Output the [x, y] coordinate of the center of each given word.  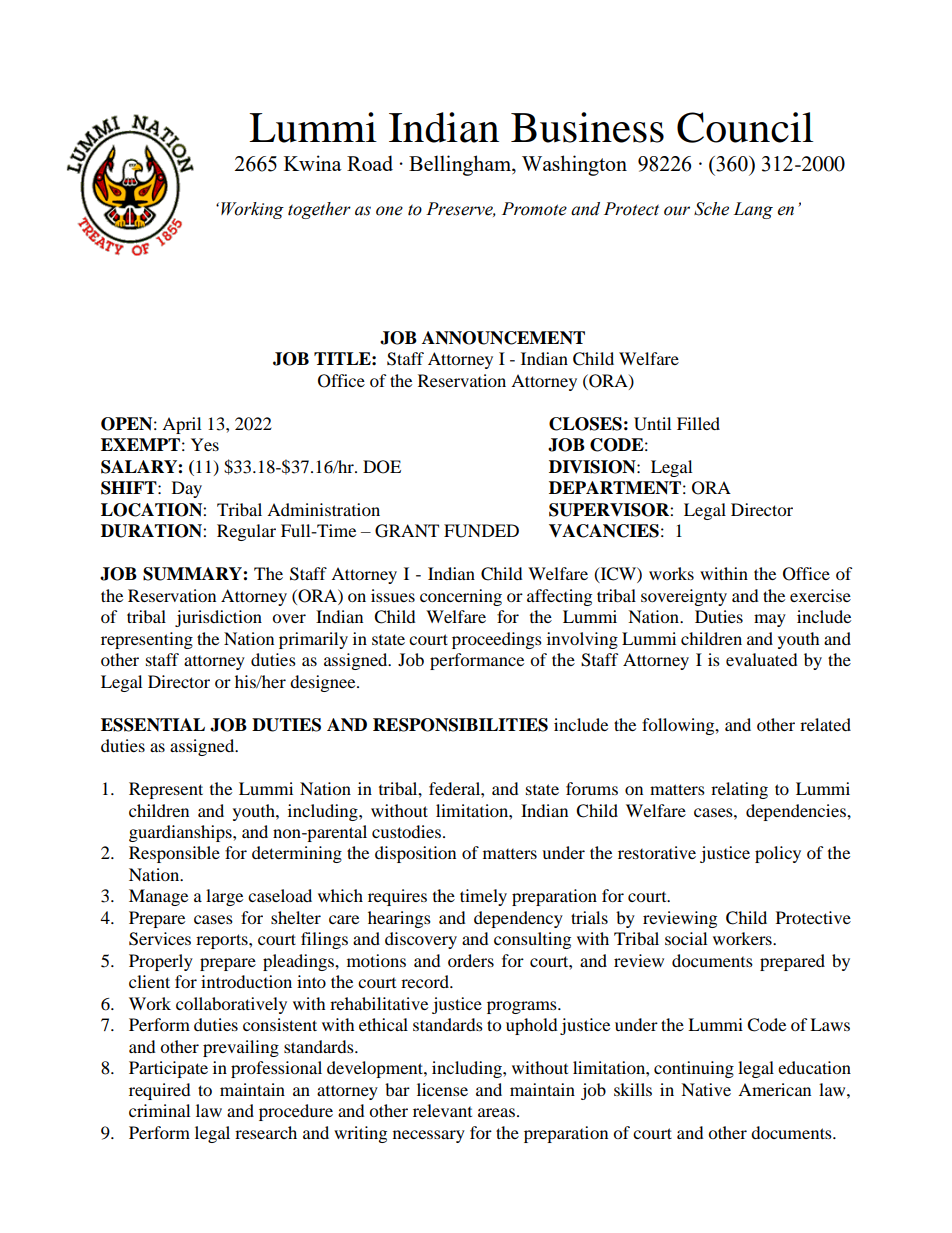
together [319, 210]
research [266, 1132]
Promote [534, 209]
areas [498, 1112]
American [774, 1089]
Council [745, 127]
